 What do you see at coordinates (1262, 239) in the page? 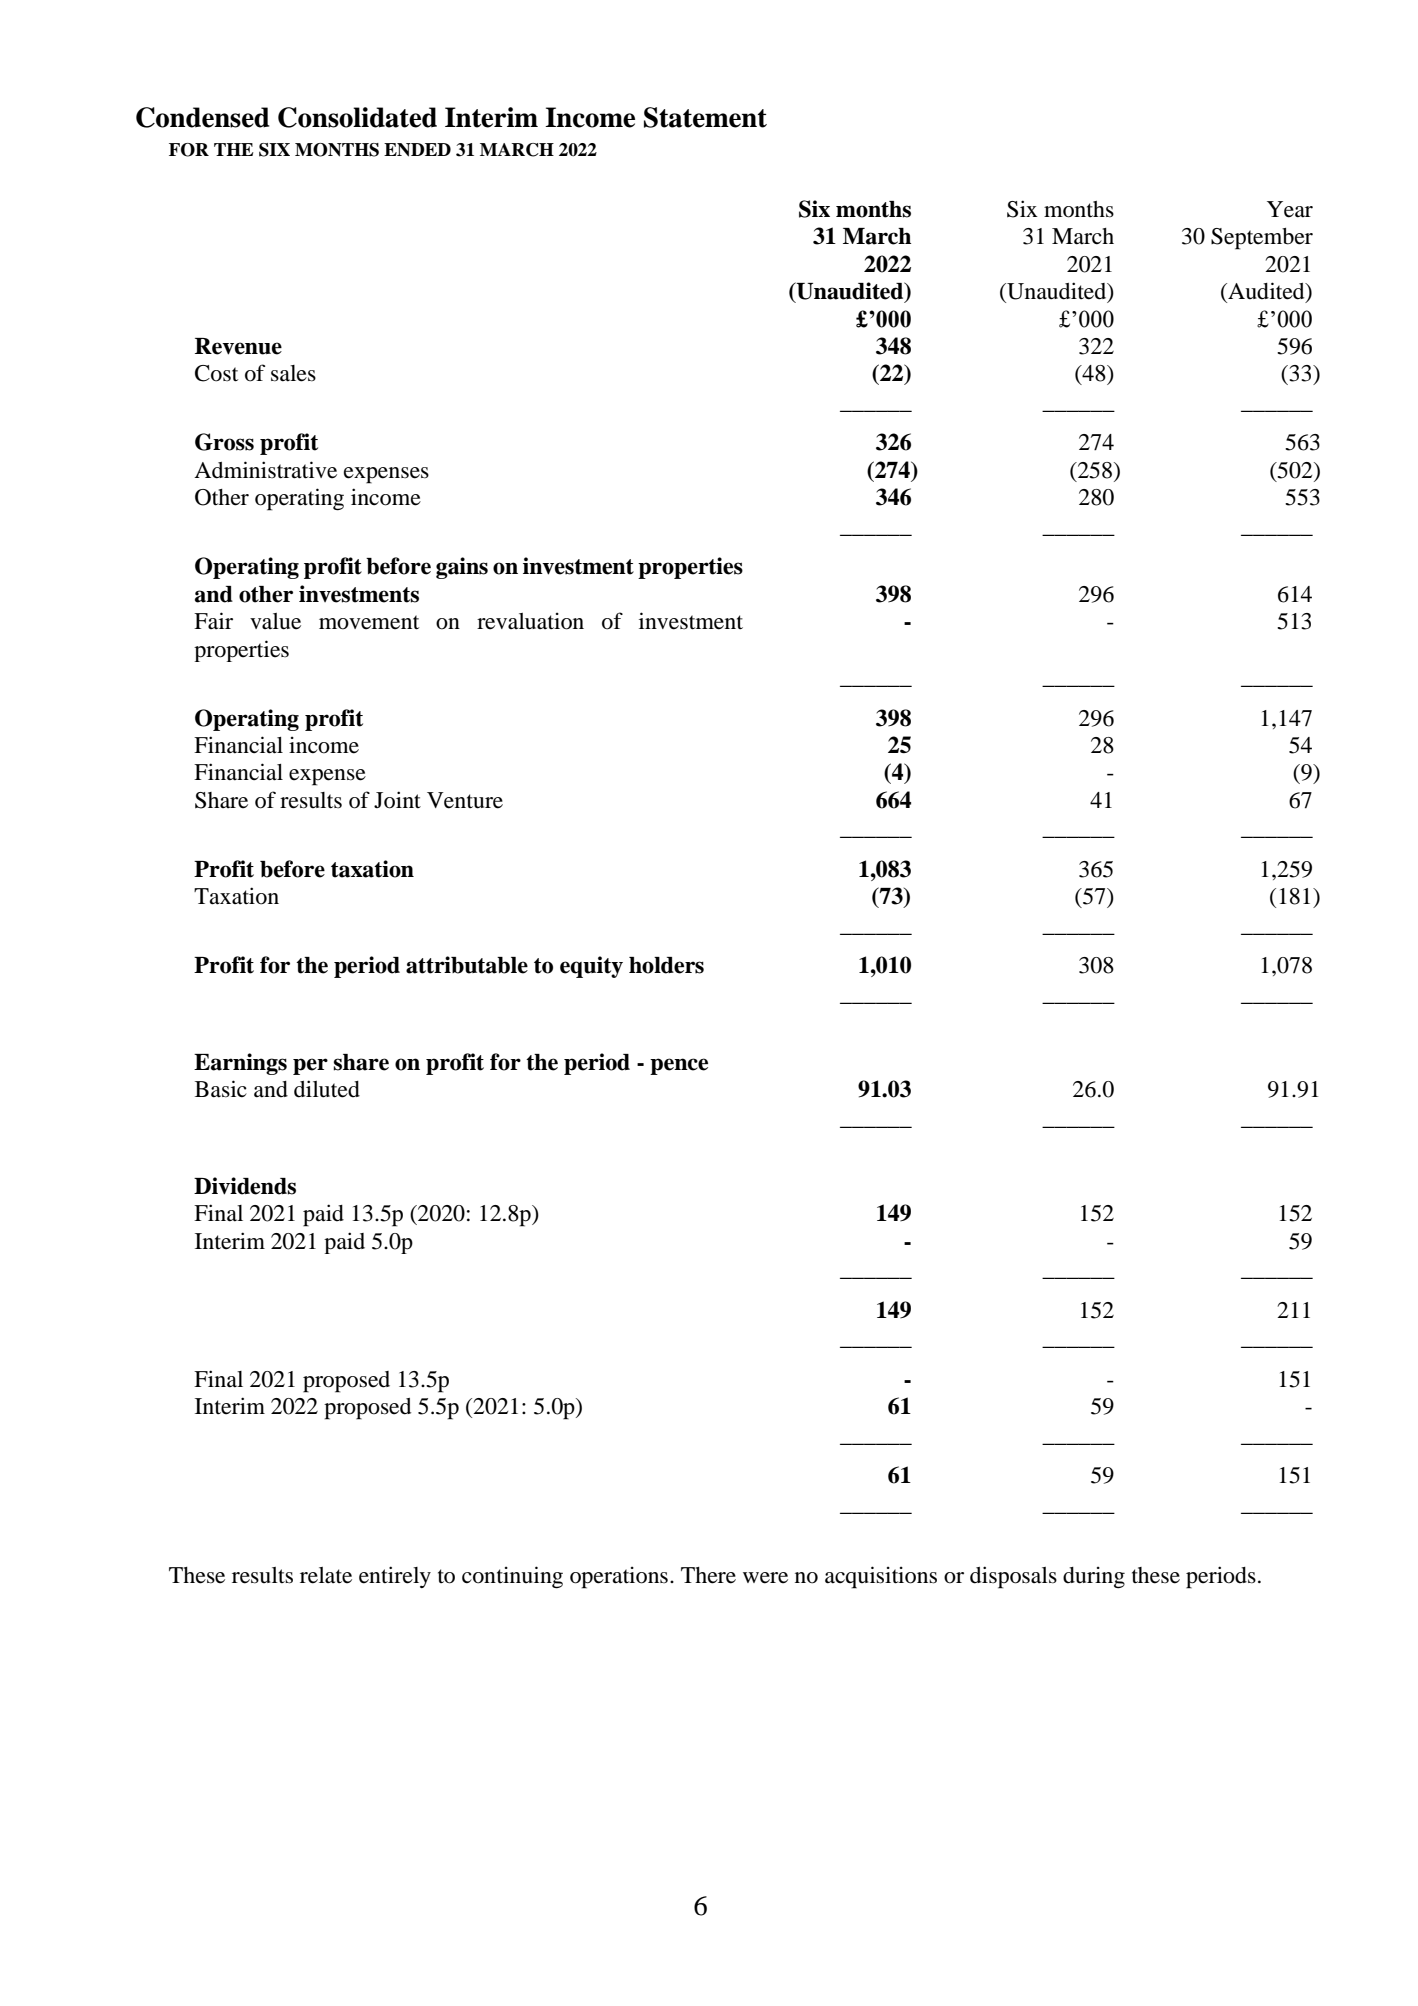
I see `September` at bounding box center [1262, 239].
